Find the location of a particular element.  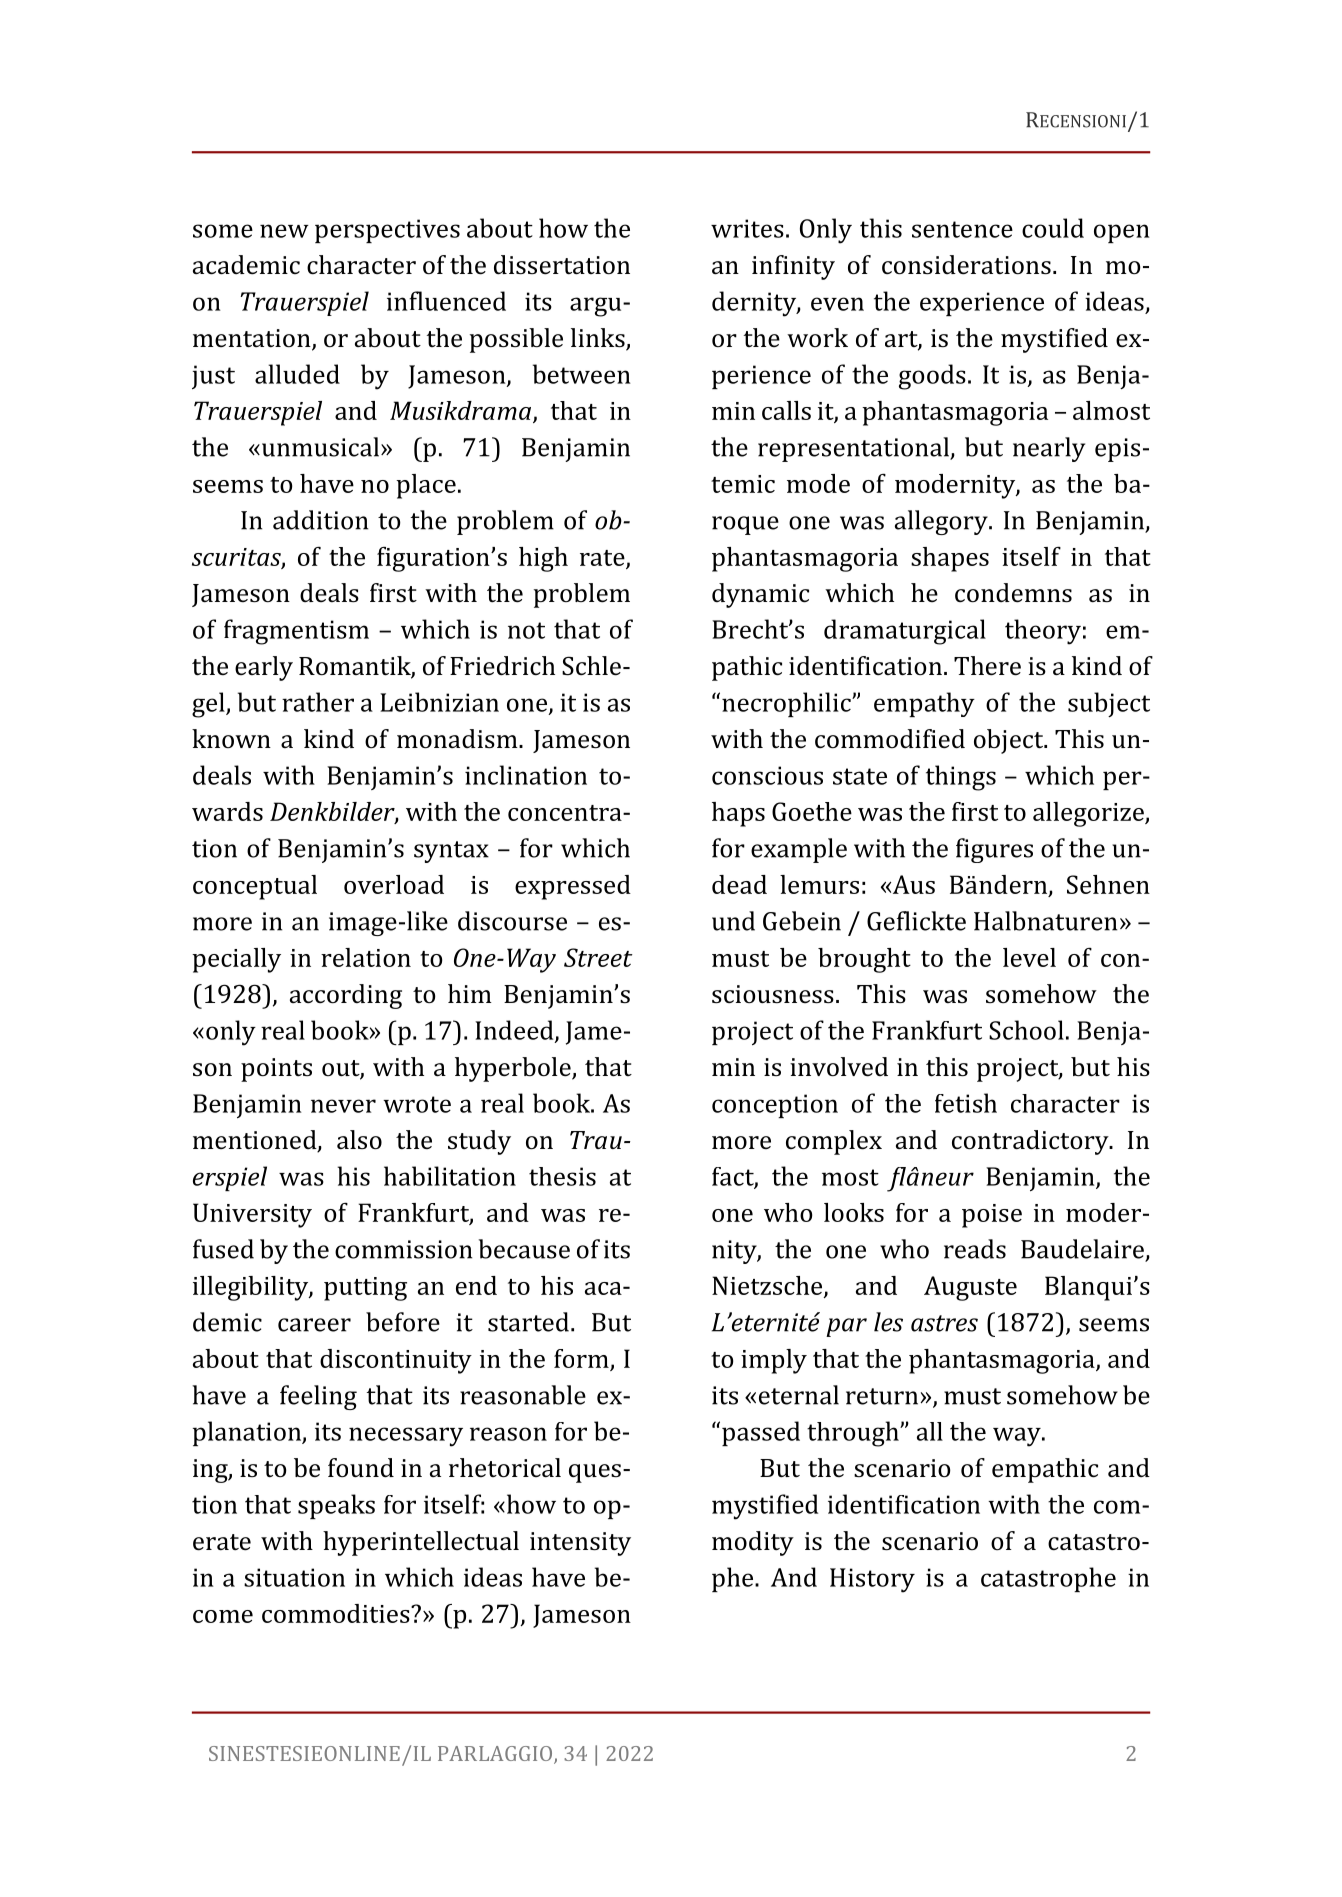

rather is located at coordinates (318, 702).
